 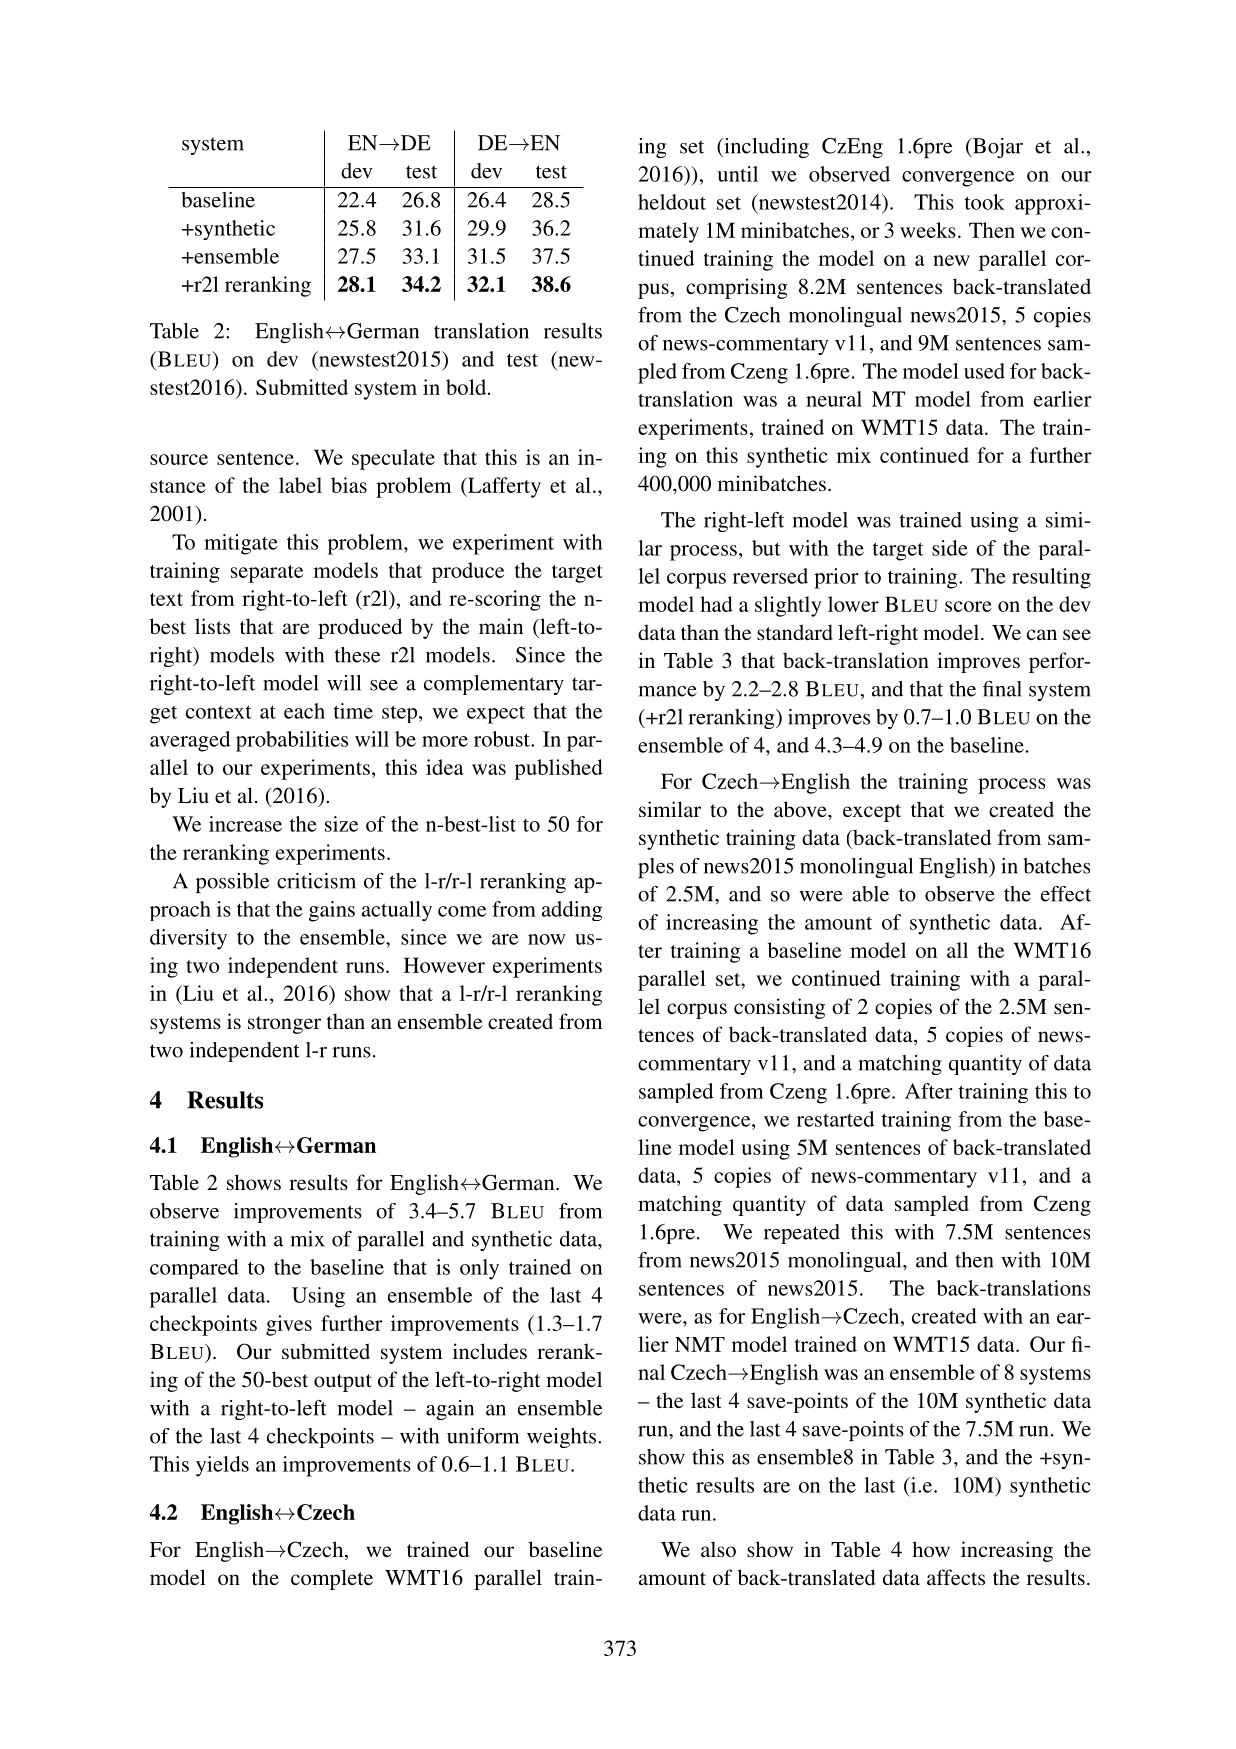 I want to click on took, so click(x=985, y=202).
